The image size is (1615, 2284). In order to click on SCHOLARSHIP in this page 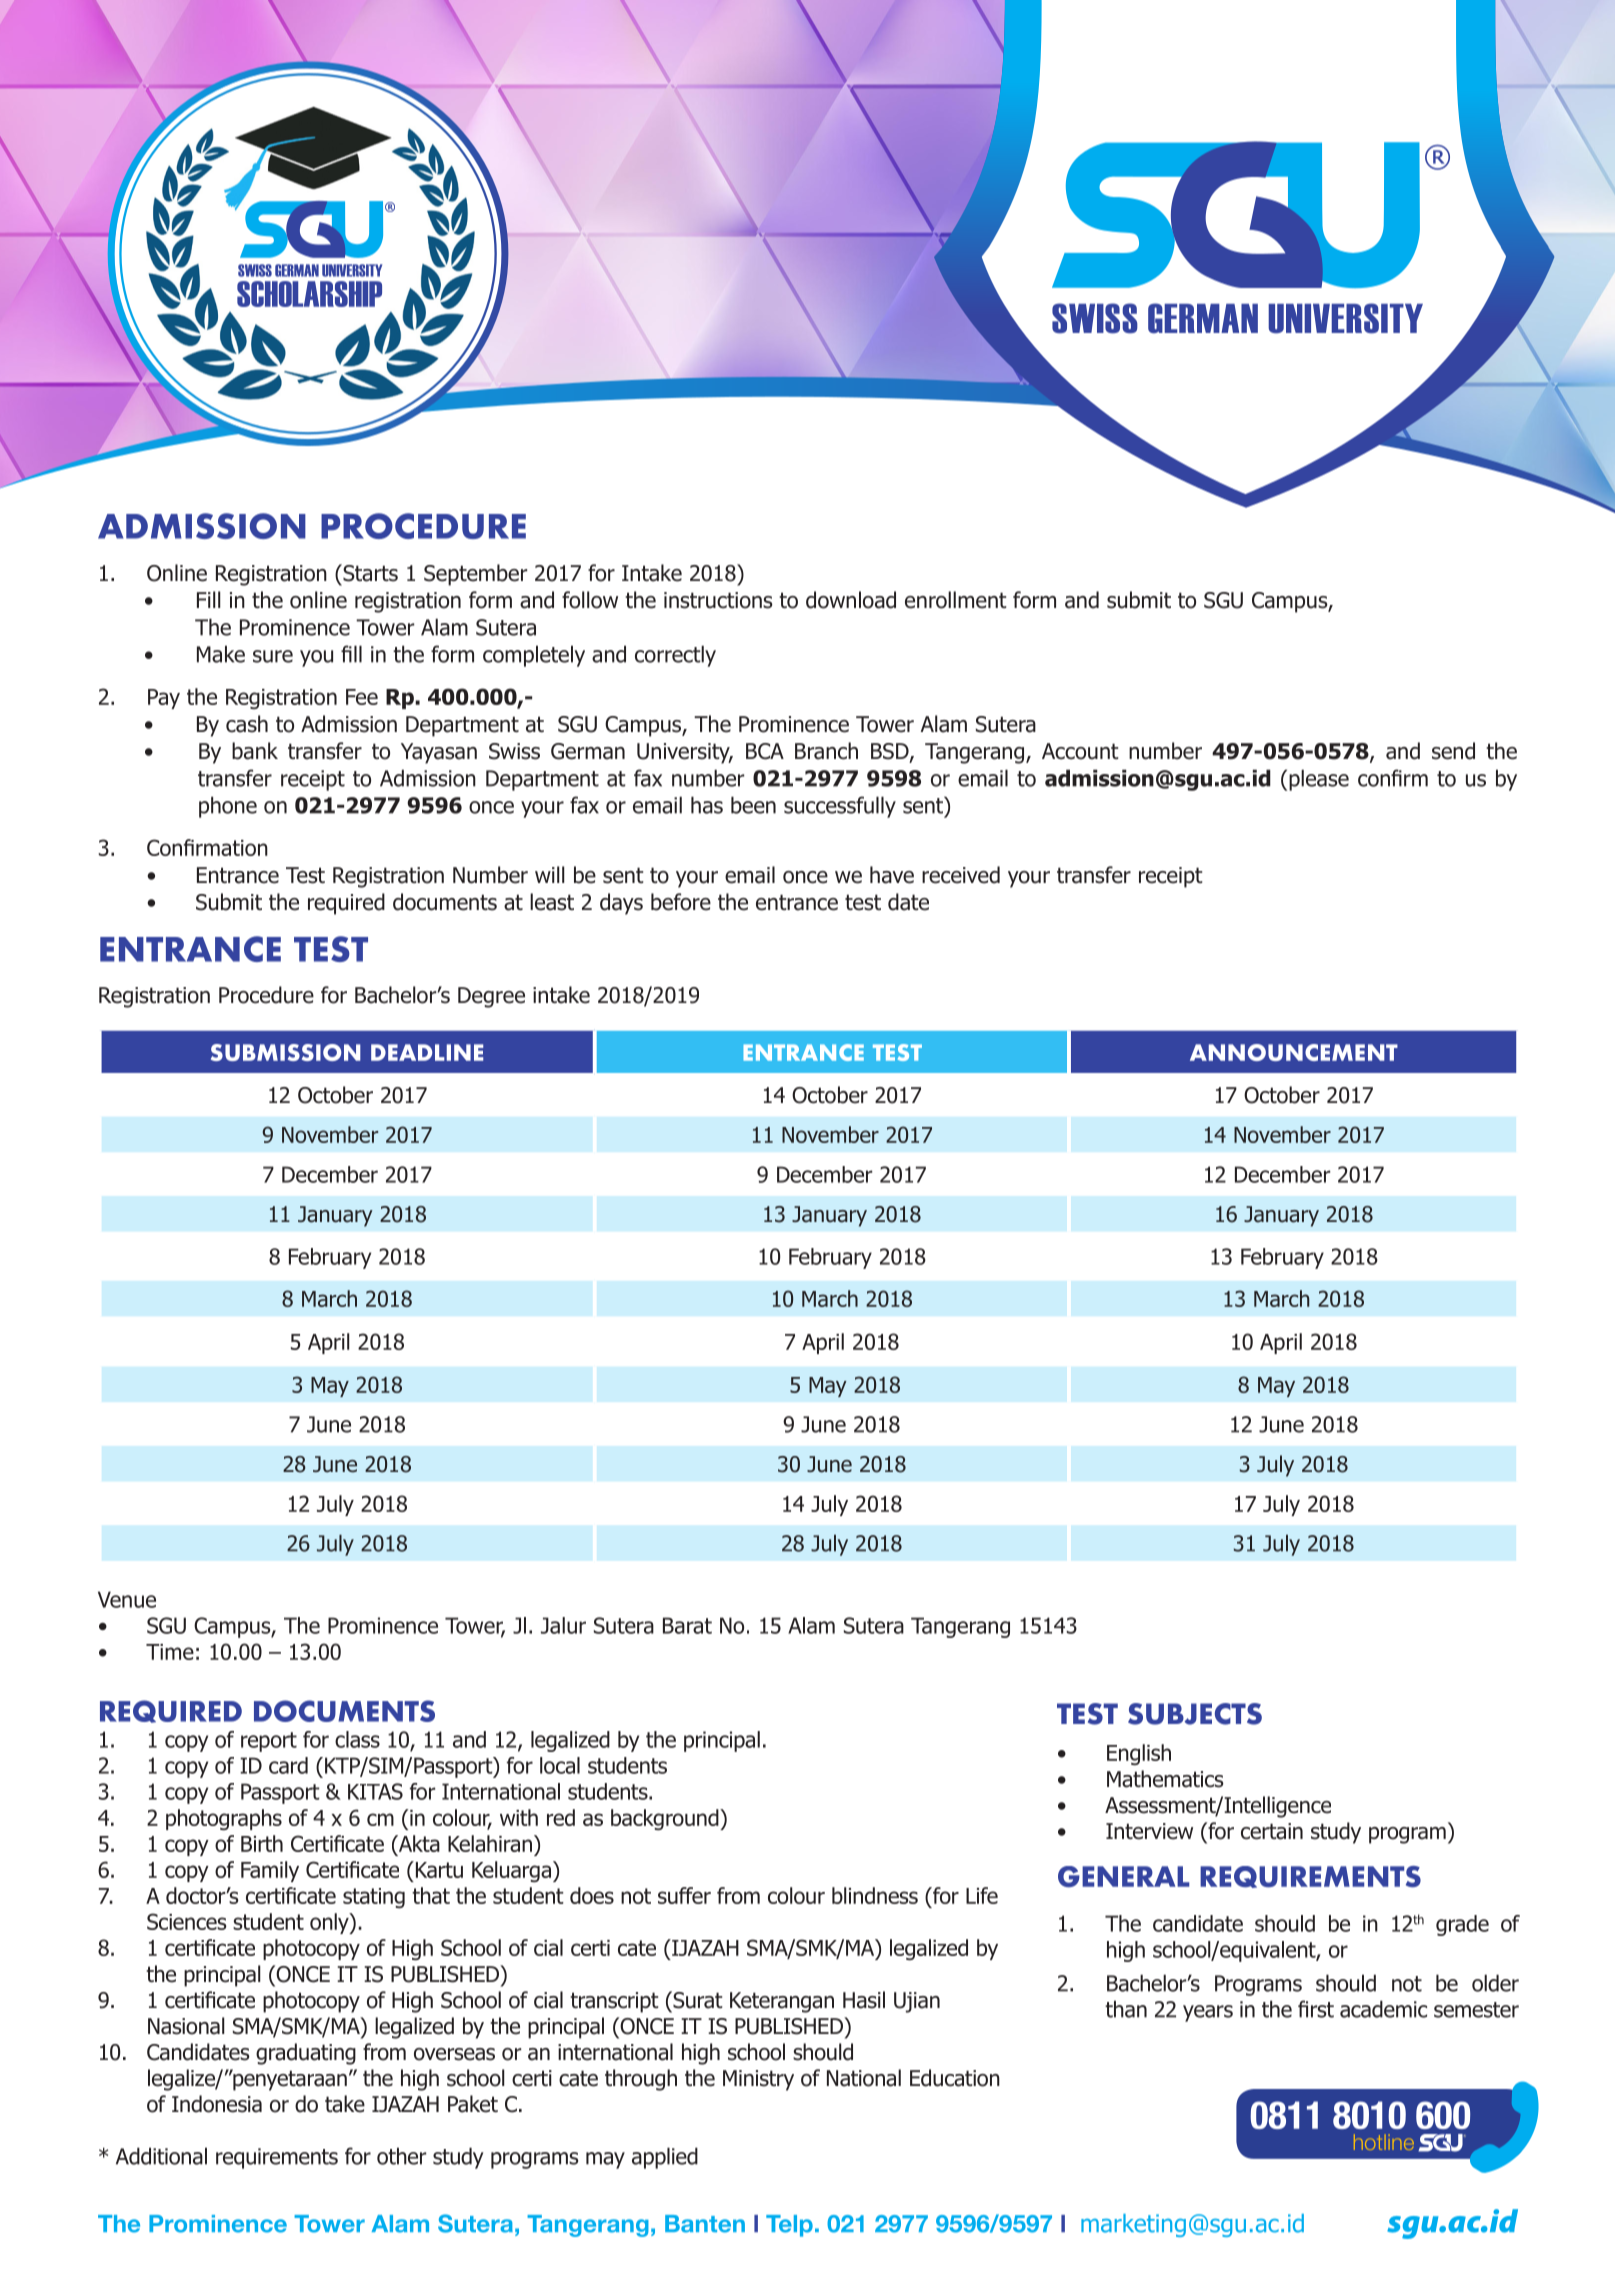, I will do `click(309, 294)`.
